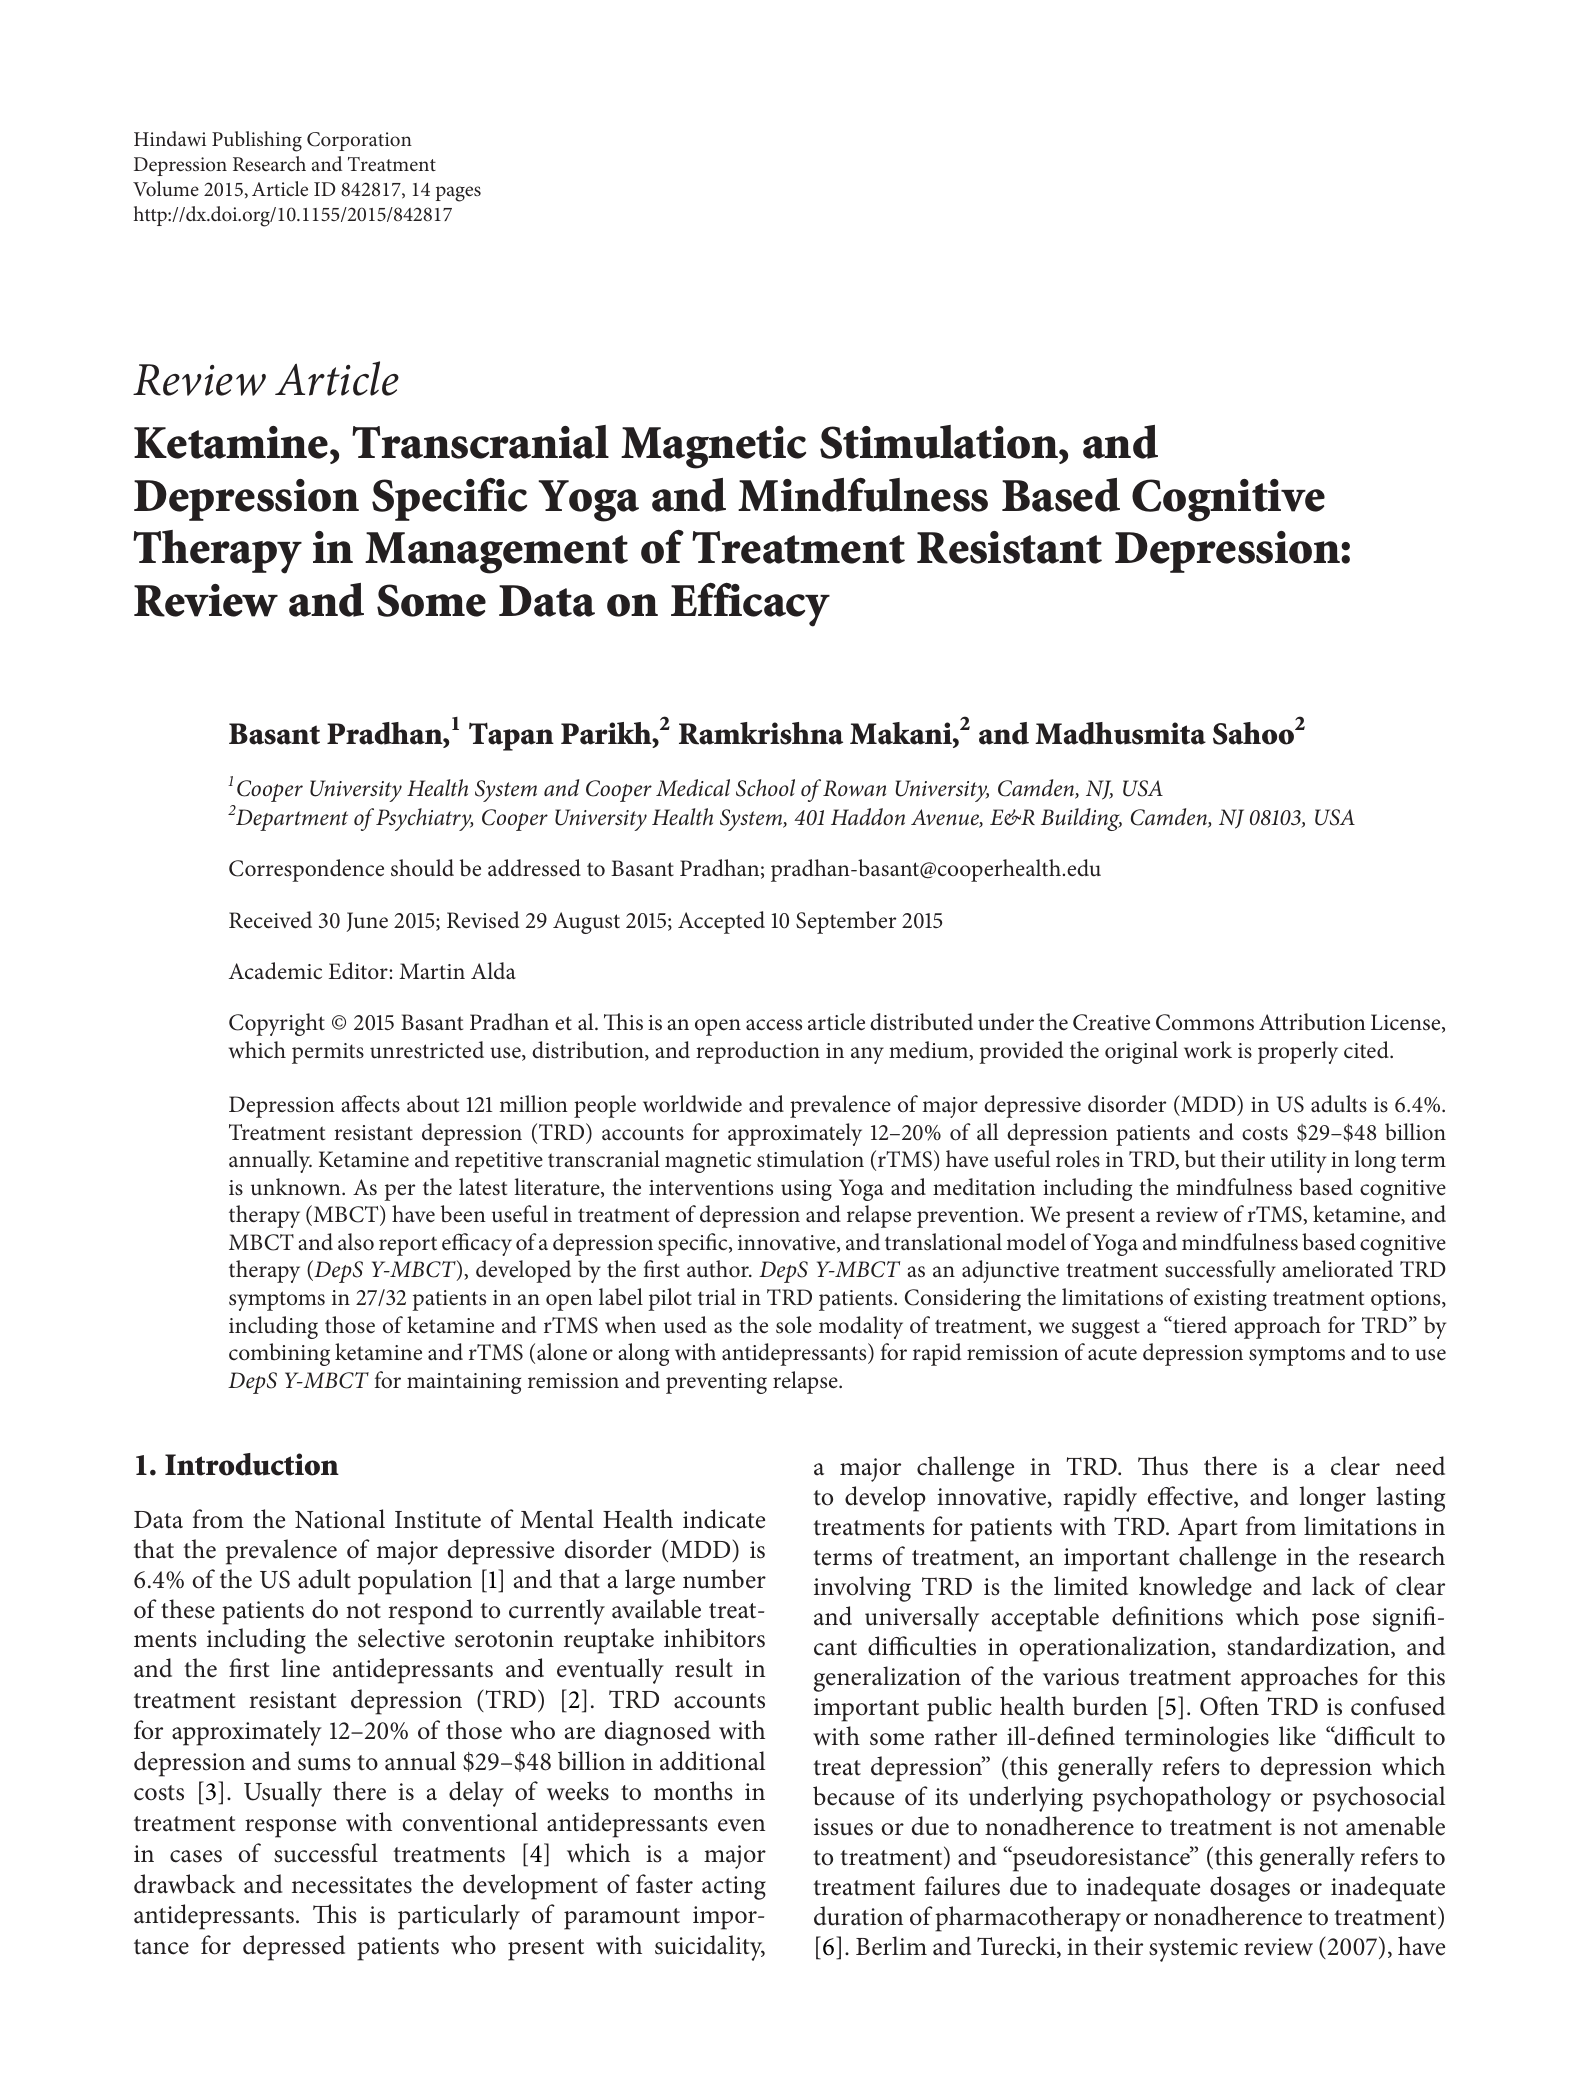 Image resolution: width=1581 pixels, height=2087 pixels. I want to click on properly, so click(1298, 1052).
